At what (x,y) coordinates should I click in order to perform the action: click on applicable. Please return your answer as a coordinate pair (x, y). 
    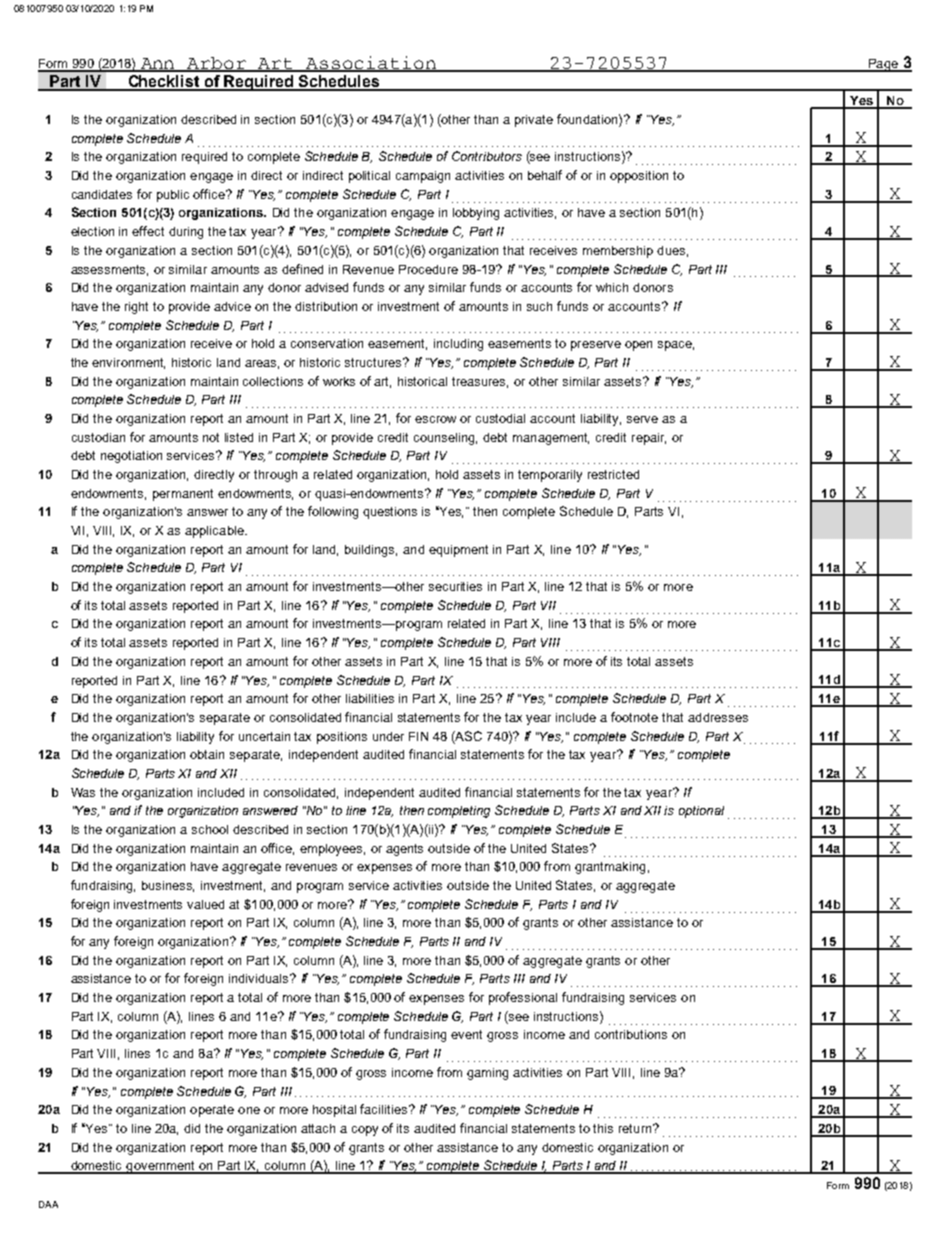
    Looking at the image, I should click on (215, 532).
